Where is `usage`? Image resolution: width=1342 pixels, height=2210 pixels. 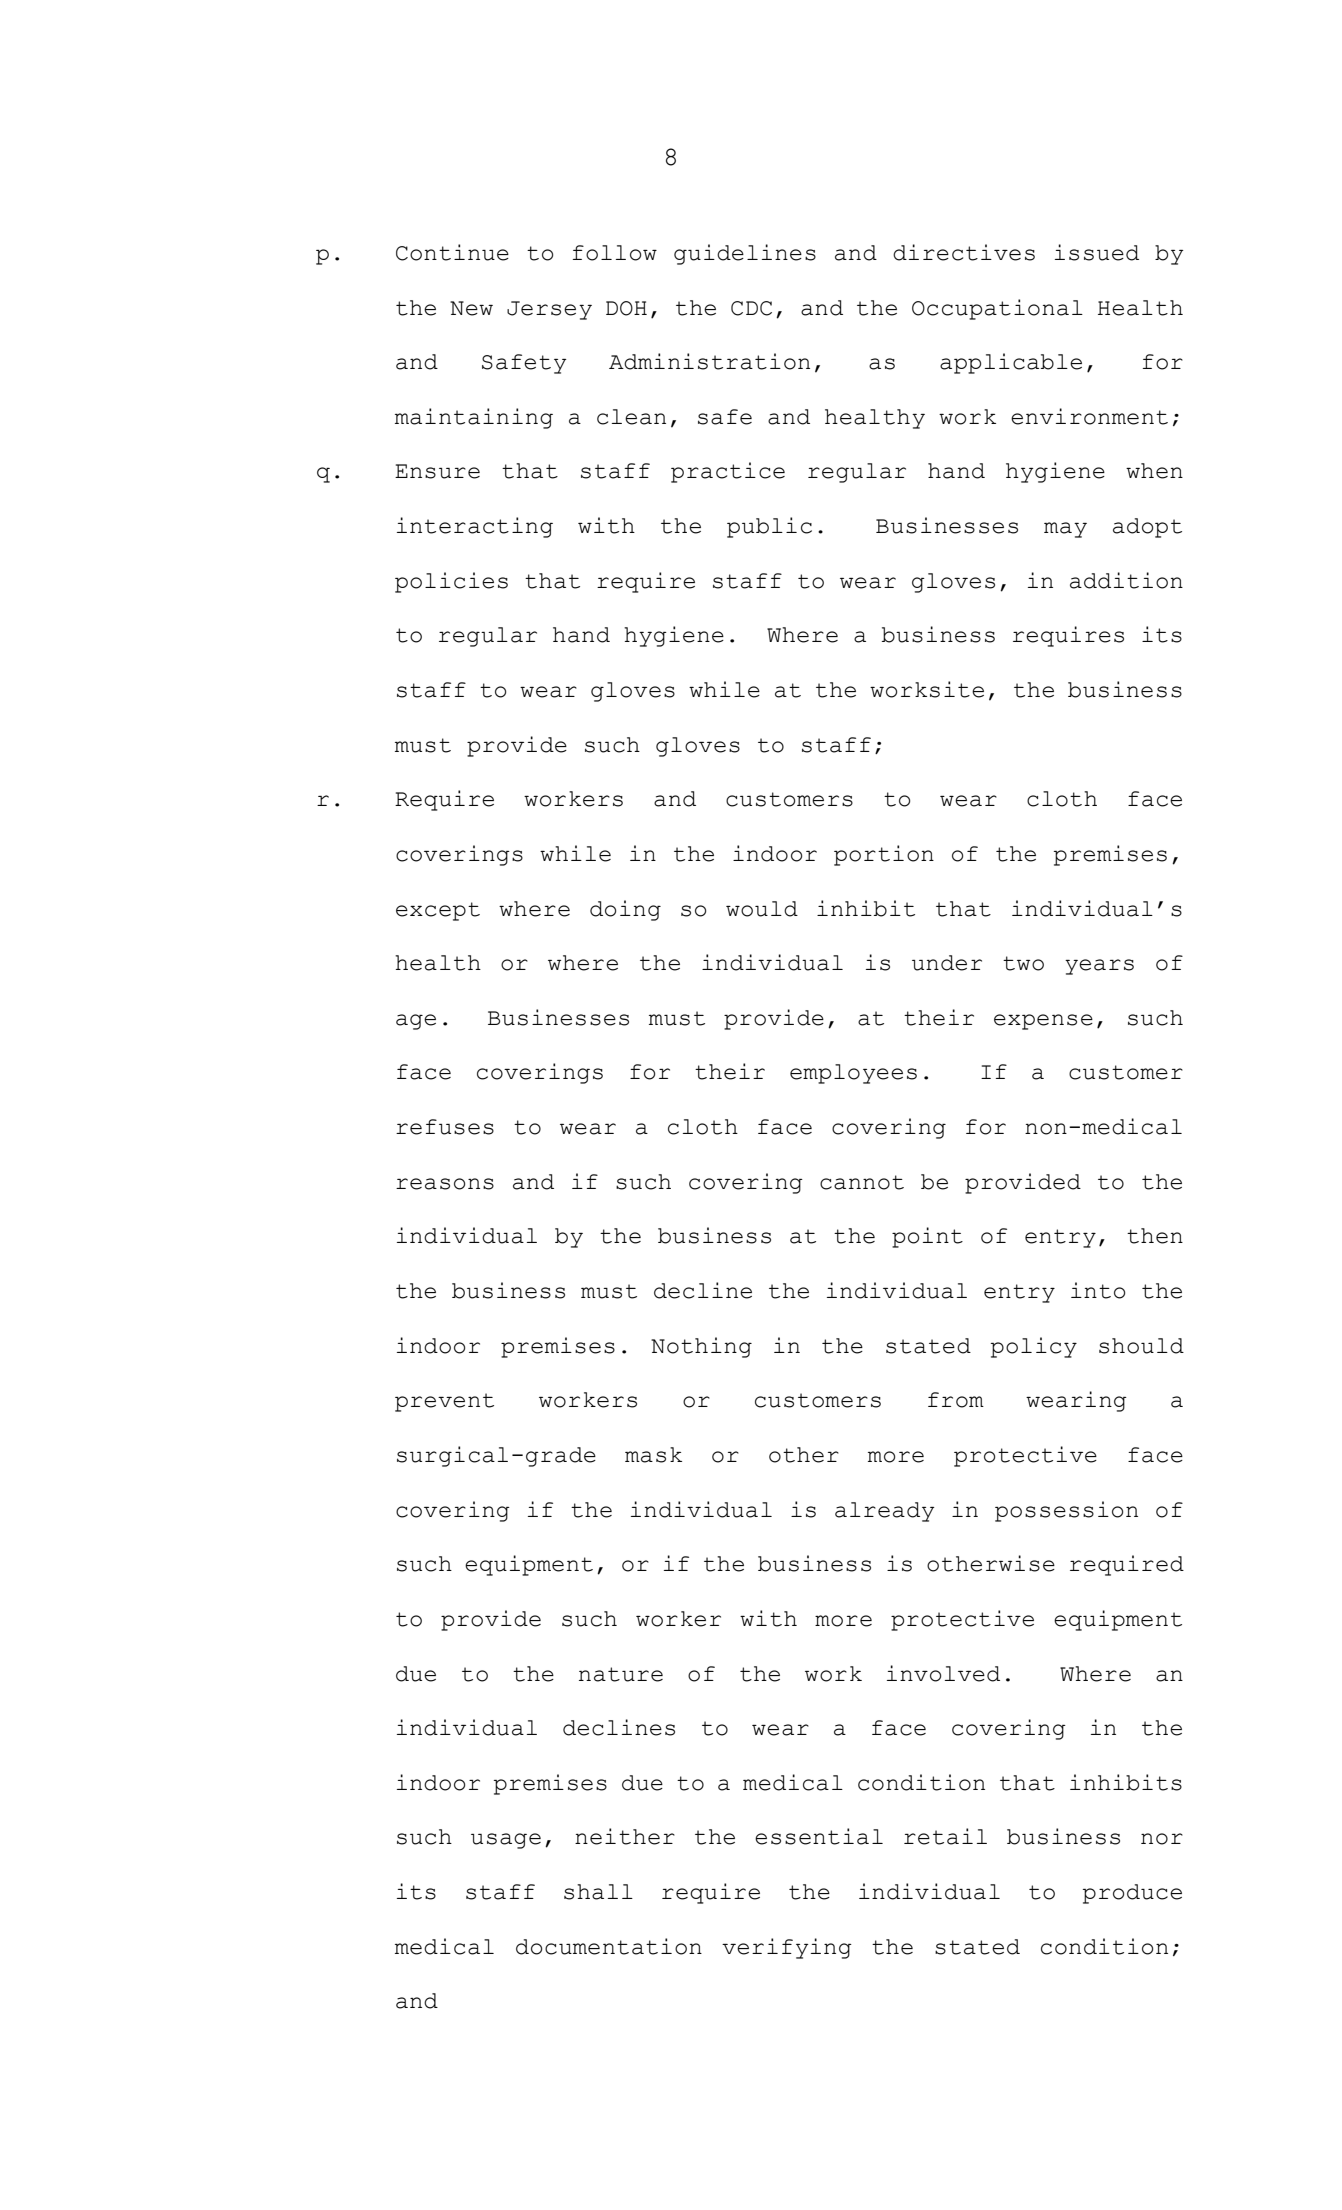 usage is located at coordinates (506, 1841).
